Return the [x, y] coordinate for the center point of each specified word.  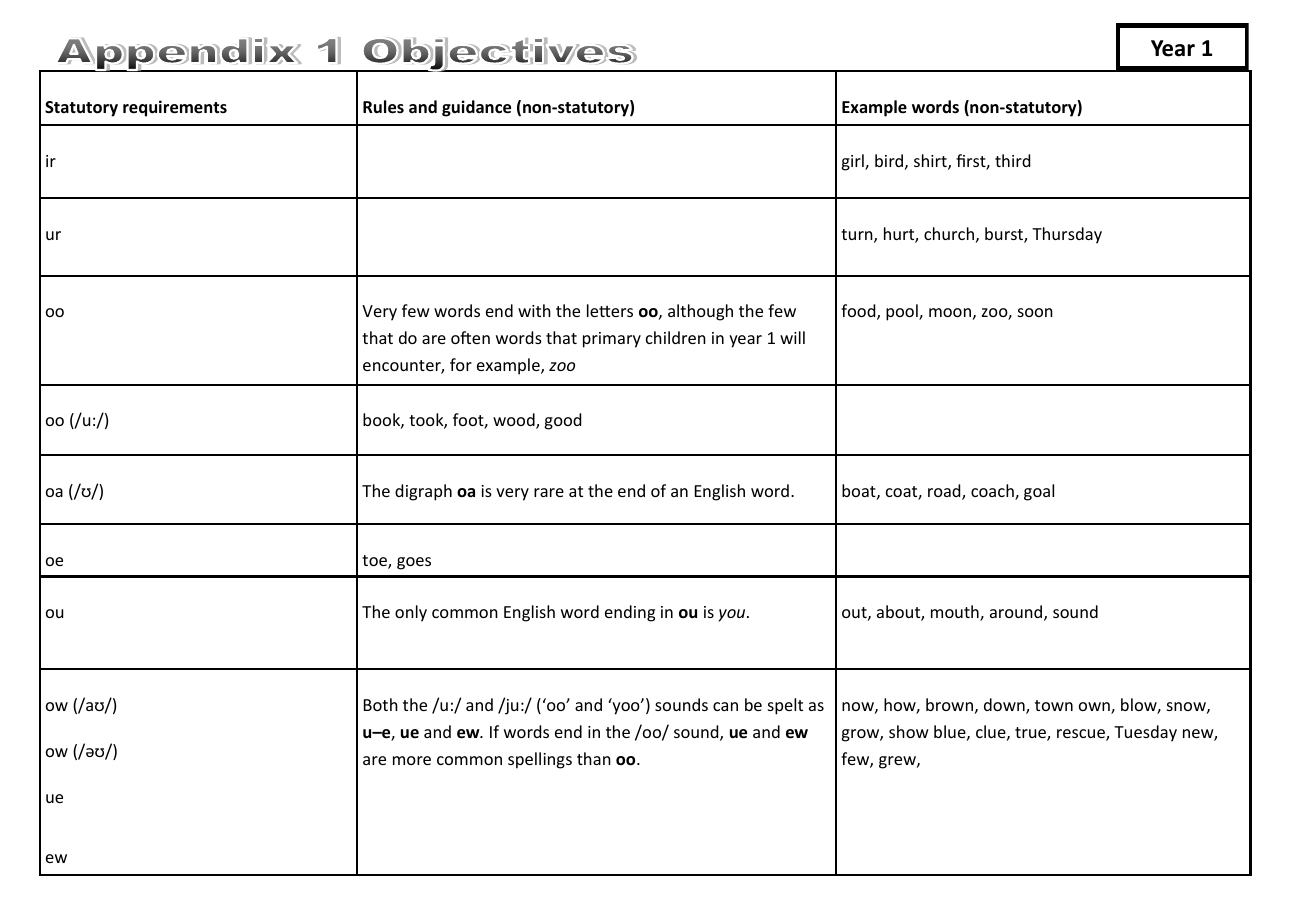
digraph [423, 492]
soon [1035, 312]
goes [414, 563]
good [562, 421]
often [470, 337]
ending [630, 613]
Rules [383, 107]
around [1017, 613]
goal [1039, 492]
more [412, 760]
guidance [476, 108]
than [594, 758]
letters [610, 310]
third [1012, 160]
